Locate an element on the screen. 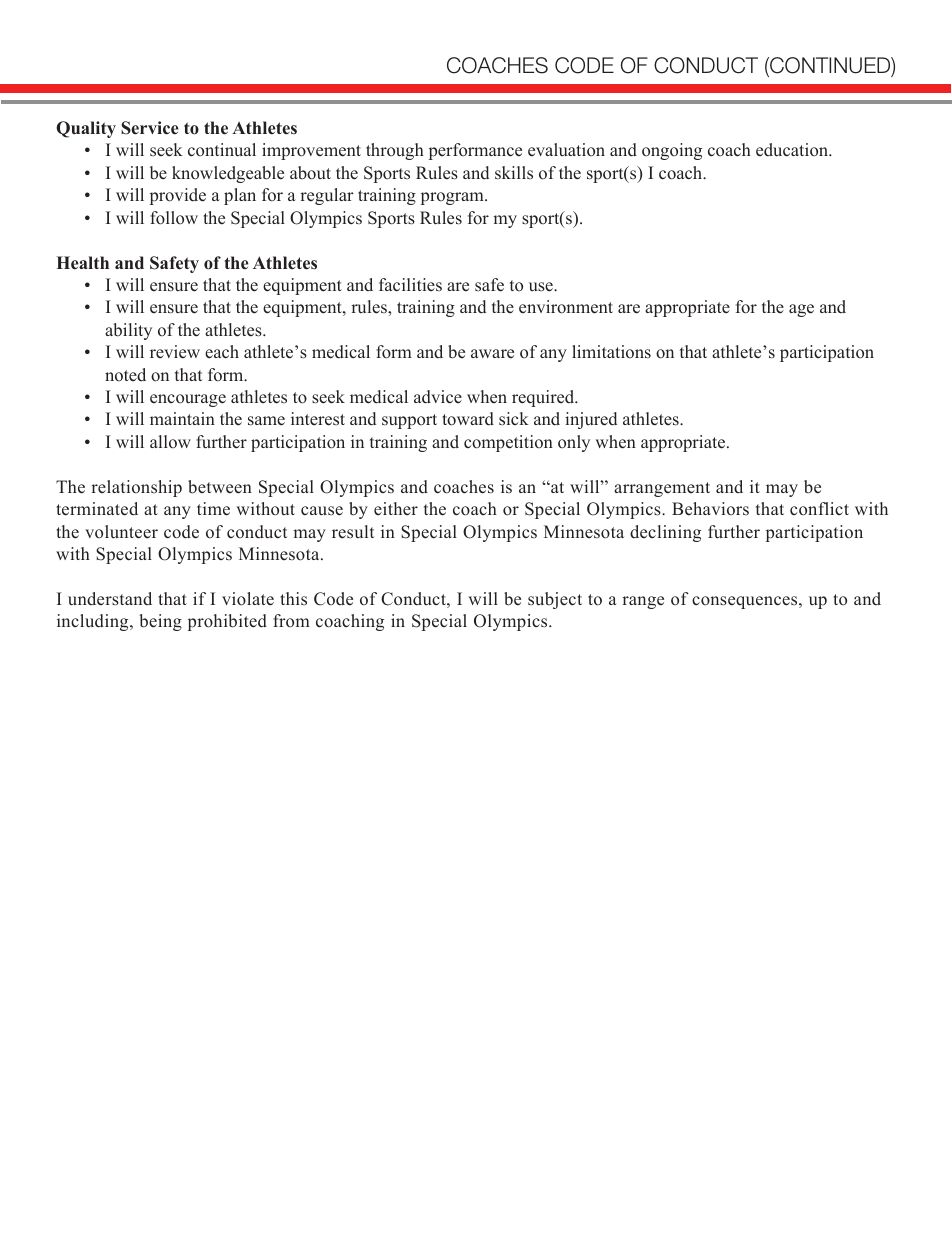 This screenshot has width=952, height=1233. limitations is located at coordinates (611, 352).
